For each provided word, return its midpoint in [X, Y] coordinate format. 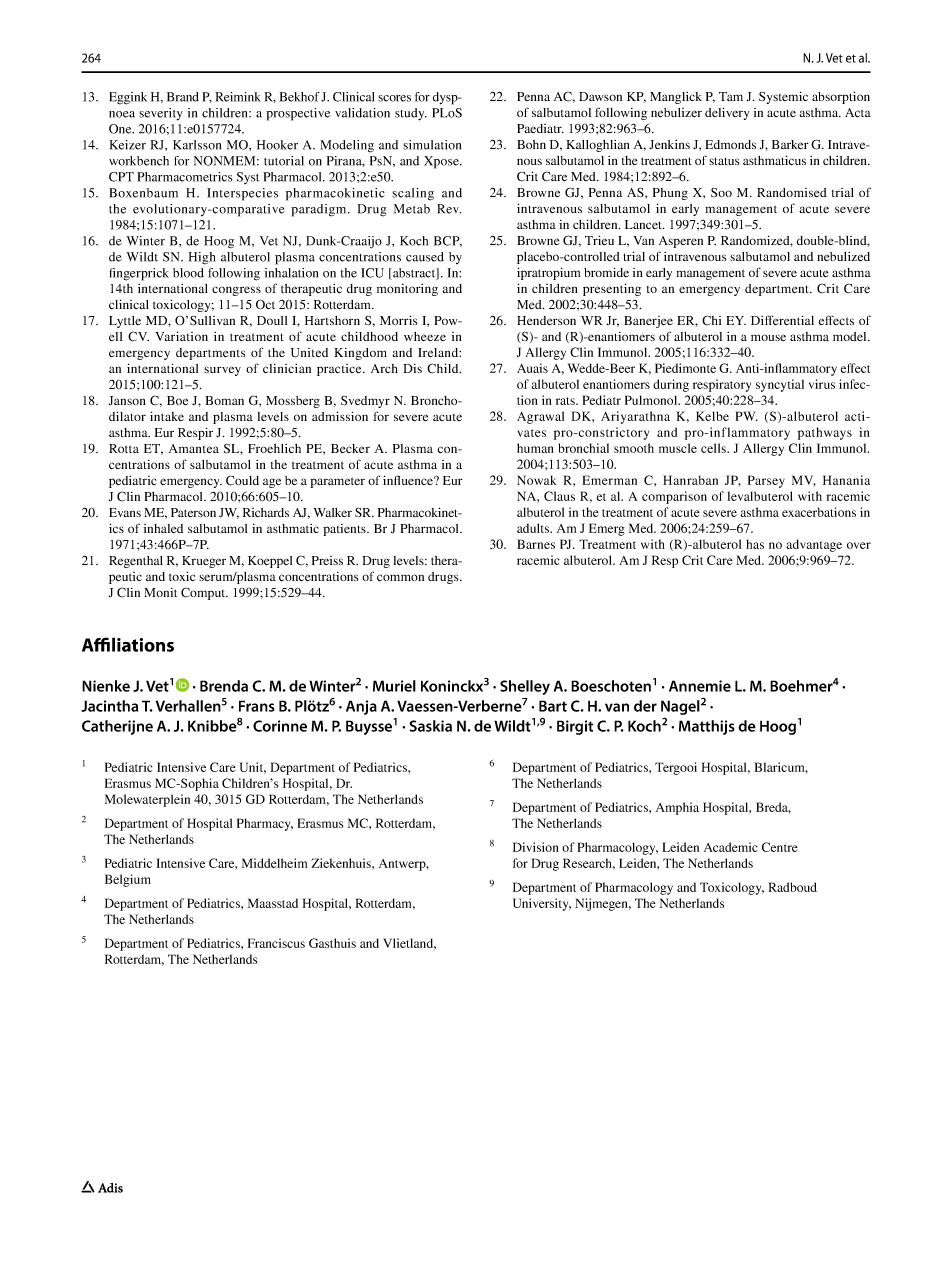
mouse [768, 337]
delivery [727, 113]
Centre [780, 847]
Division [536, 847]
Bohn [531, 144]
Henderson [546, 320]
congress [236, 291]
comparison [674, 497]
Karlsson [197, 145]
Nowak [537, 480]
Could [242, 480]
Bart [553, 706]
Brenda [224, 686]
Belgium [128, 880]
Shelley [525, 687]
